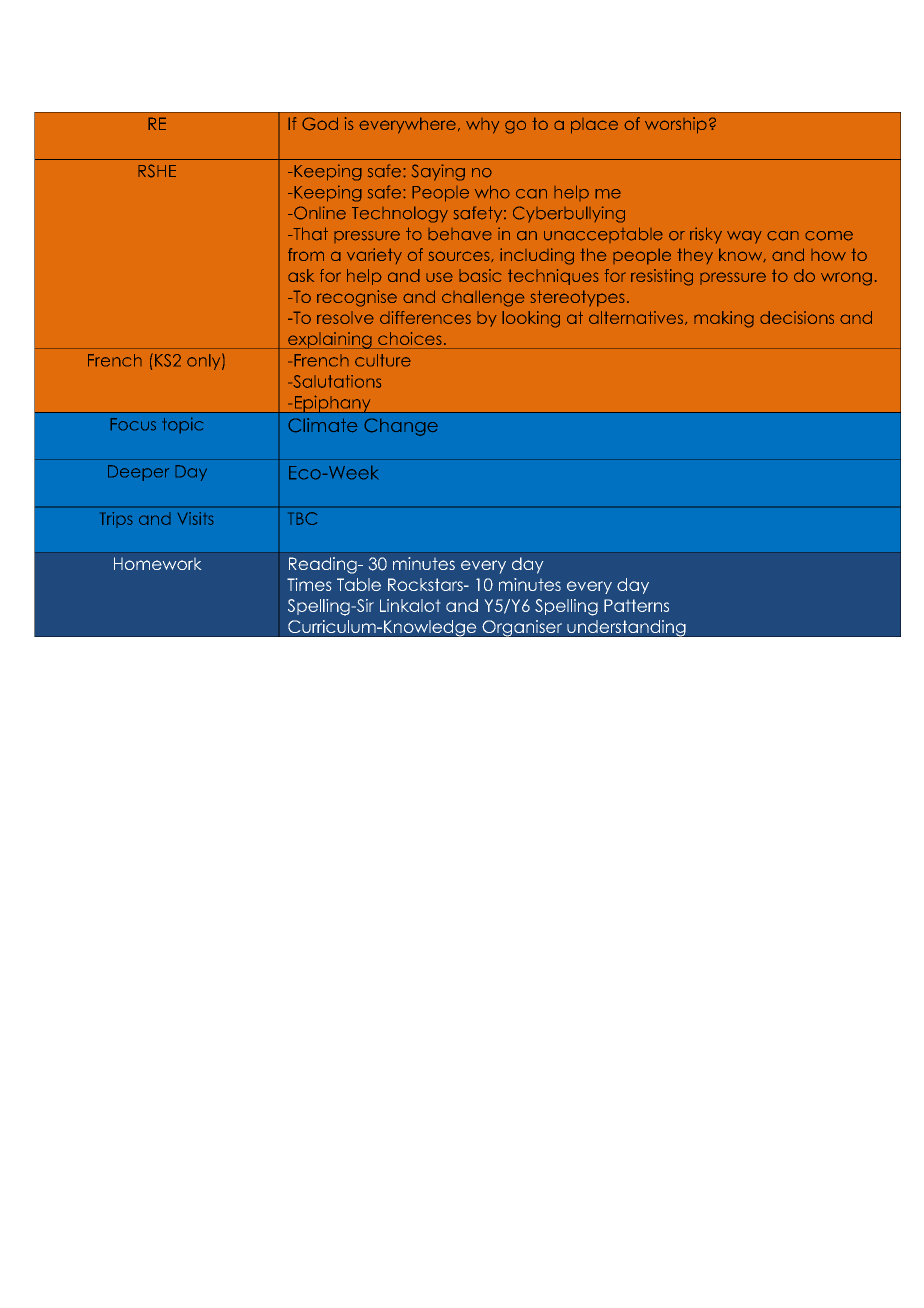 The image size is (924, 1308). Describe the element at coordinates (724, 319) in the screenshot. I see `making` at that location.
